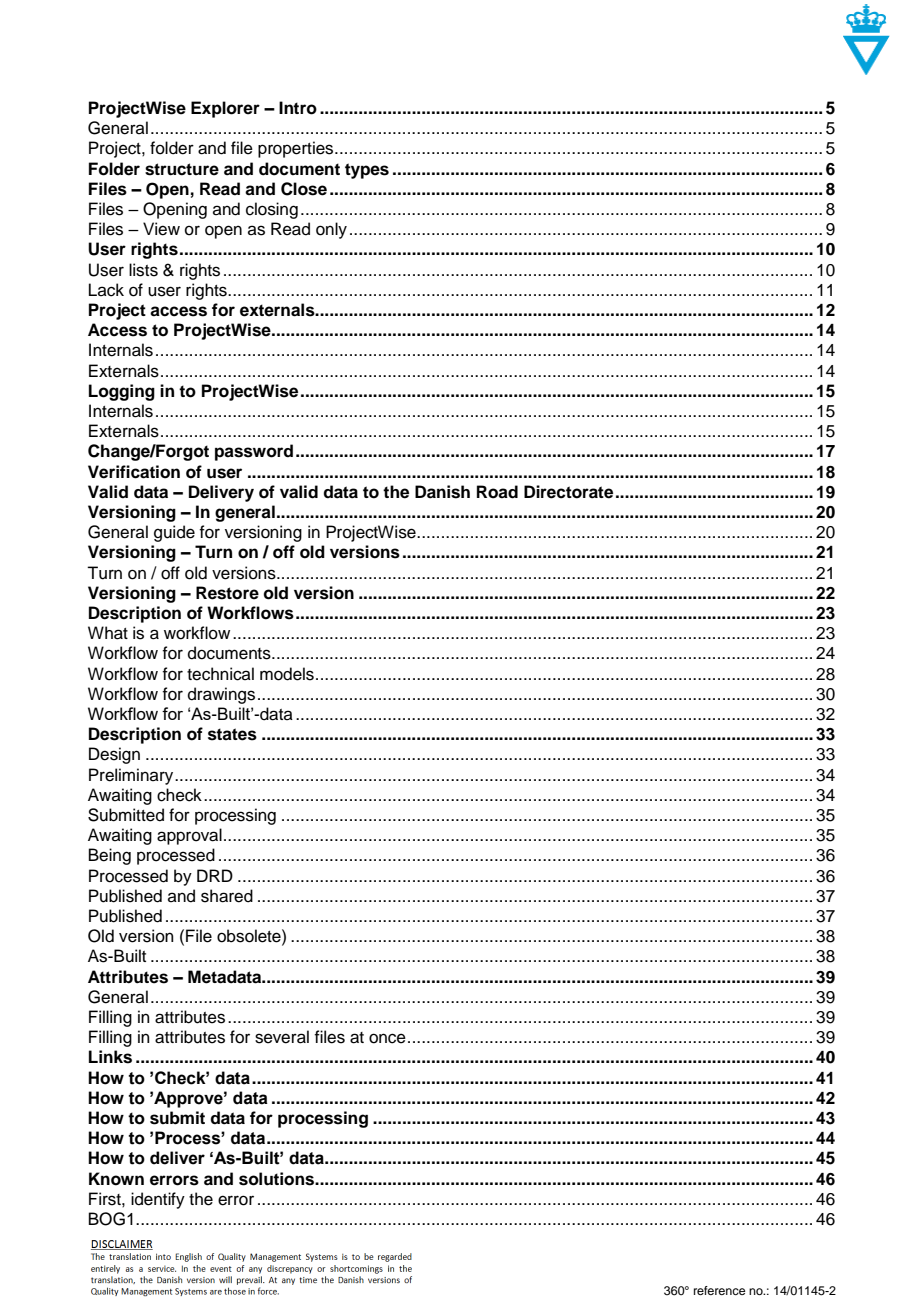 Image resolution: width=924 pixels, height=1308 pixels. What do you see at coordinates (442, 492) in the screenshot?
I see `Danish` at bounding box center [442, 492].
